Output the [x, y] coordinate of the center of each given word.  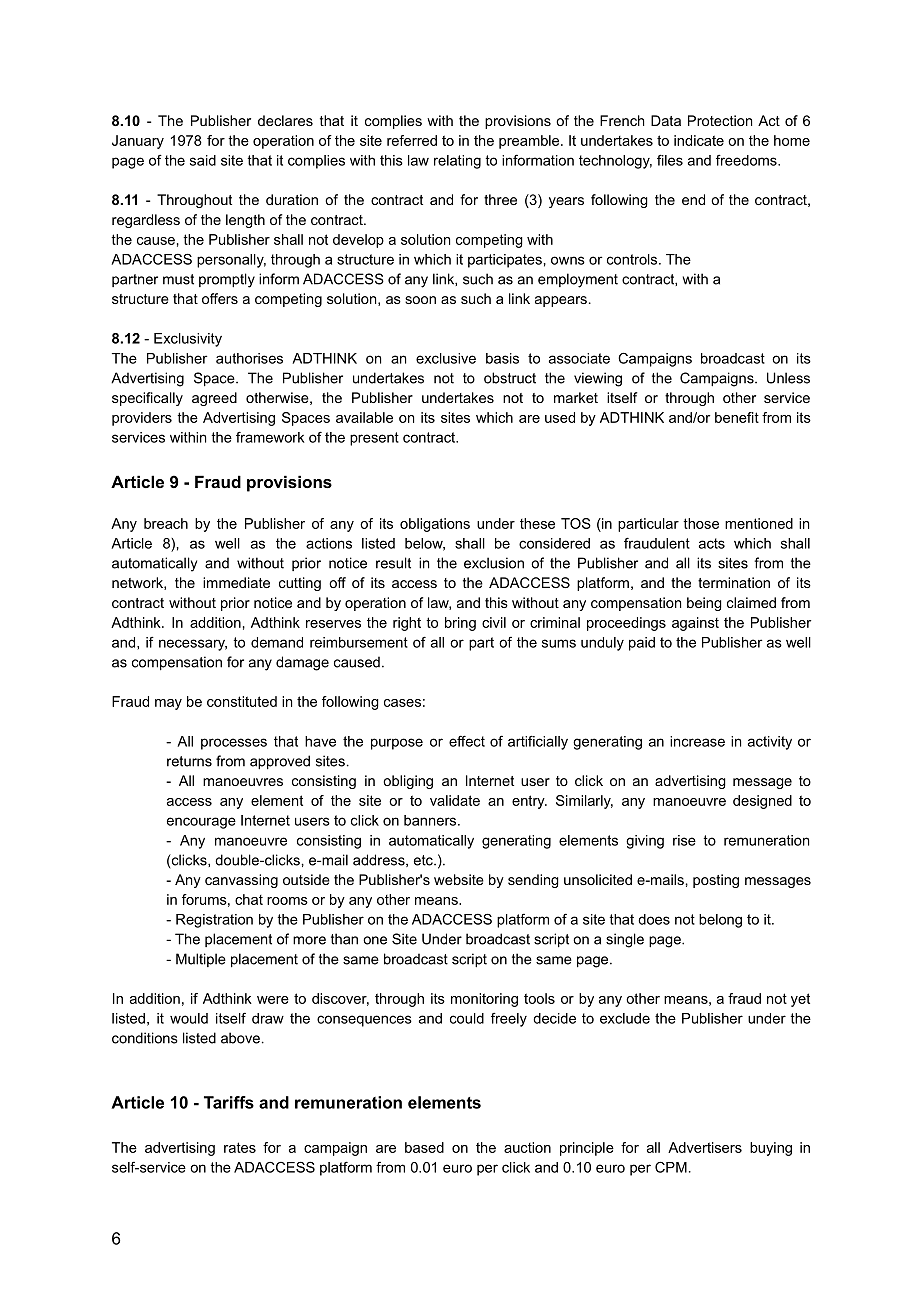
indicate [699, 140]
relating [457, 162]
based [424, 1147]
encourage [201, 823]
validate [455, 800]
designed [762, 802]
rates [240, 1147]
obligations [435, 525]
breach [166, 523]
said [203, 160]
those [701, 523]
